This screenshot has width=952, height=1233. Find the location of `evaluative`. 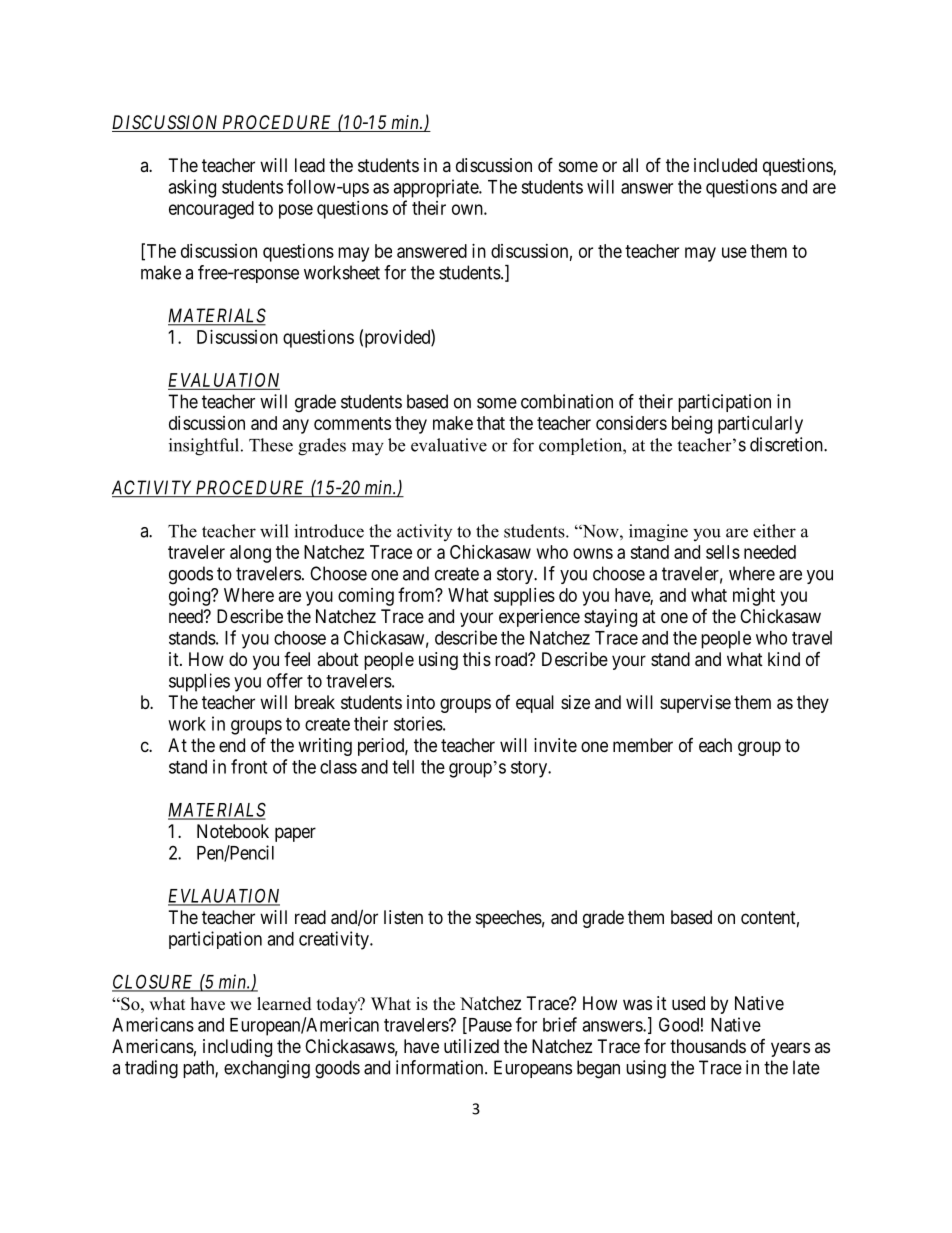

evaluative is located at coordinates (449, 445).
